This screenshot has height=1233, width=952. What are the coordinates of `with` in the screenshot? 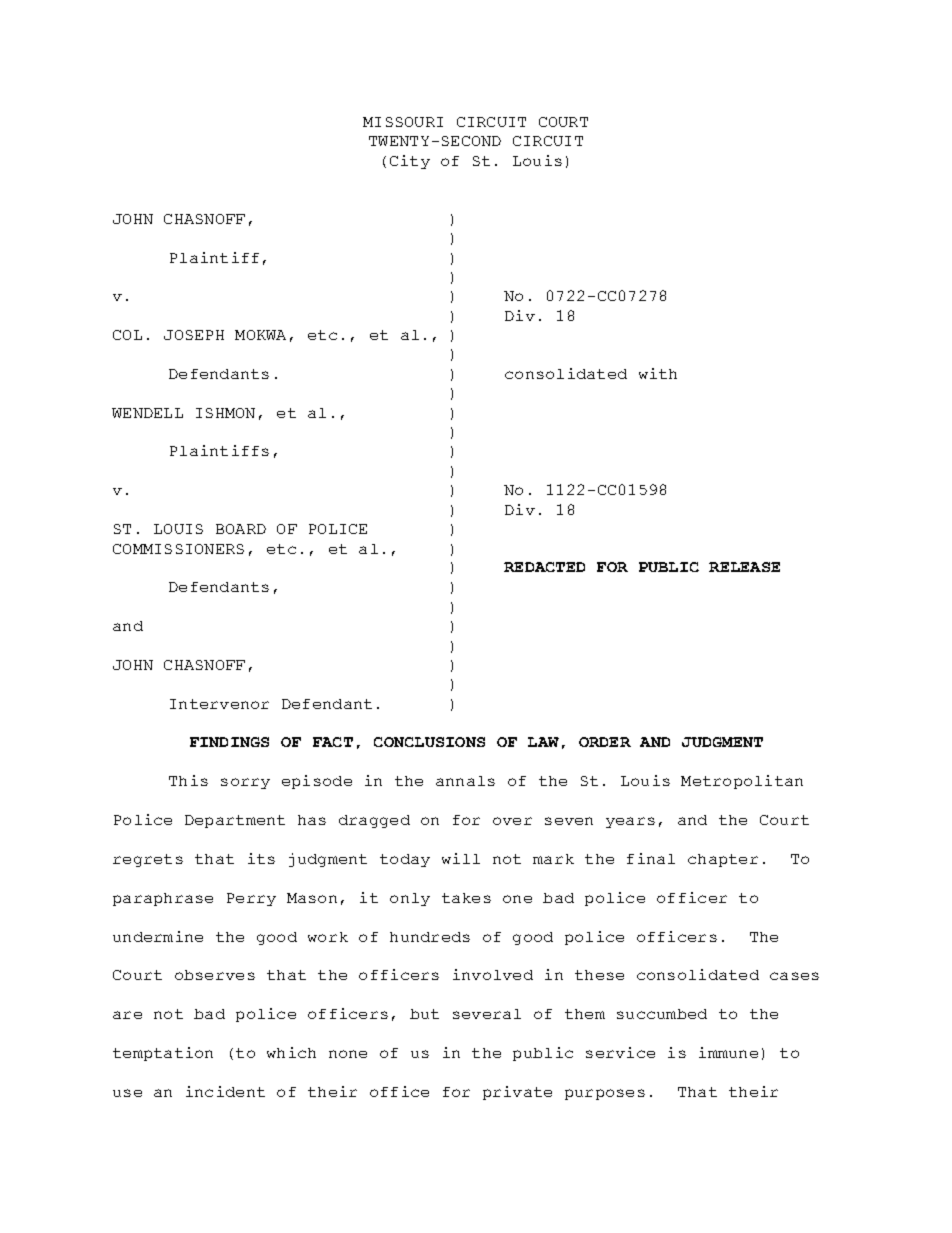 It's located at (658, 373).
